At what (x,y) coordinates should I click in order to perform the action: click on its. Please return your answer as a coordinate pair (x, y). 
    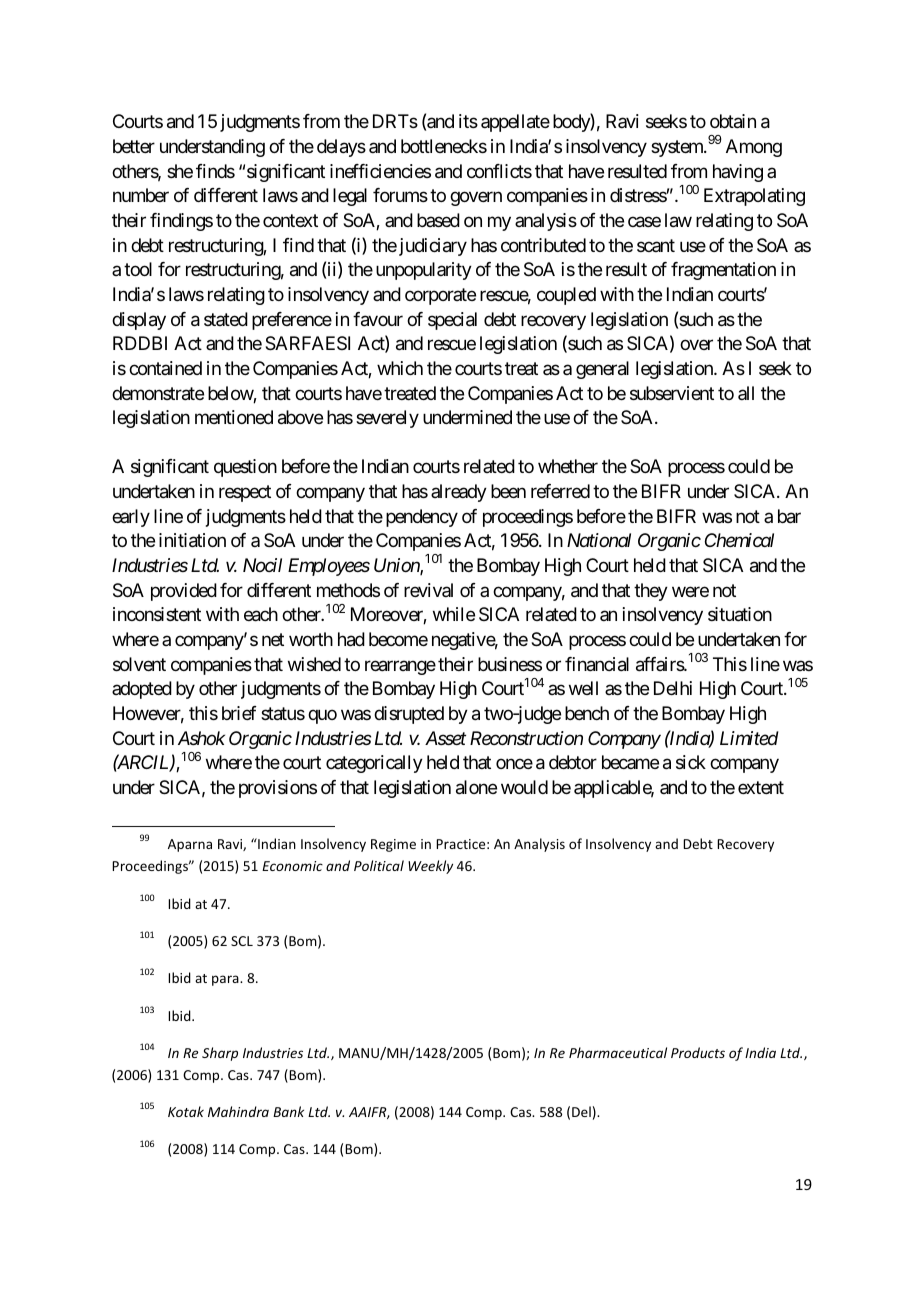
    Looking at the image, I should click on (468, 121).
